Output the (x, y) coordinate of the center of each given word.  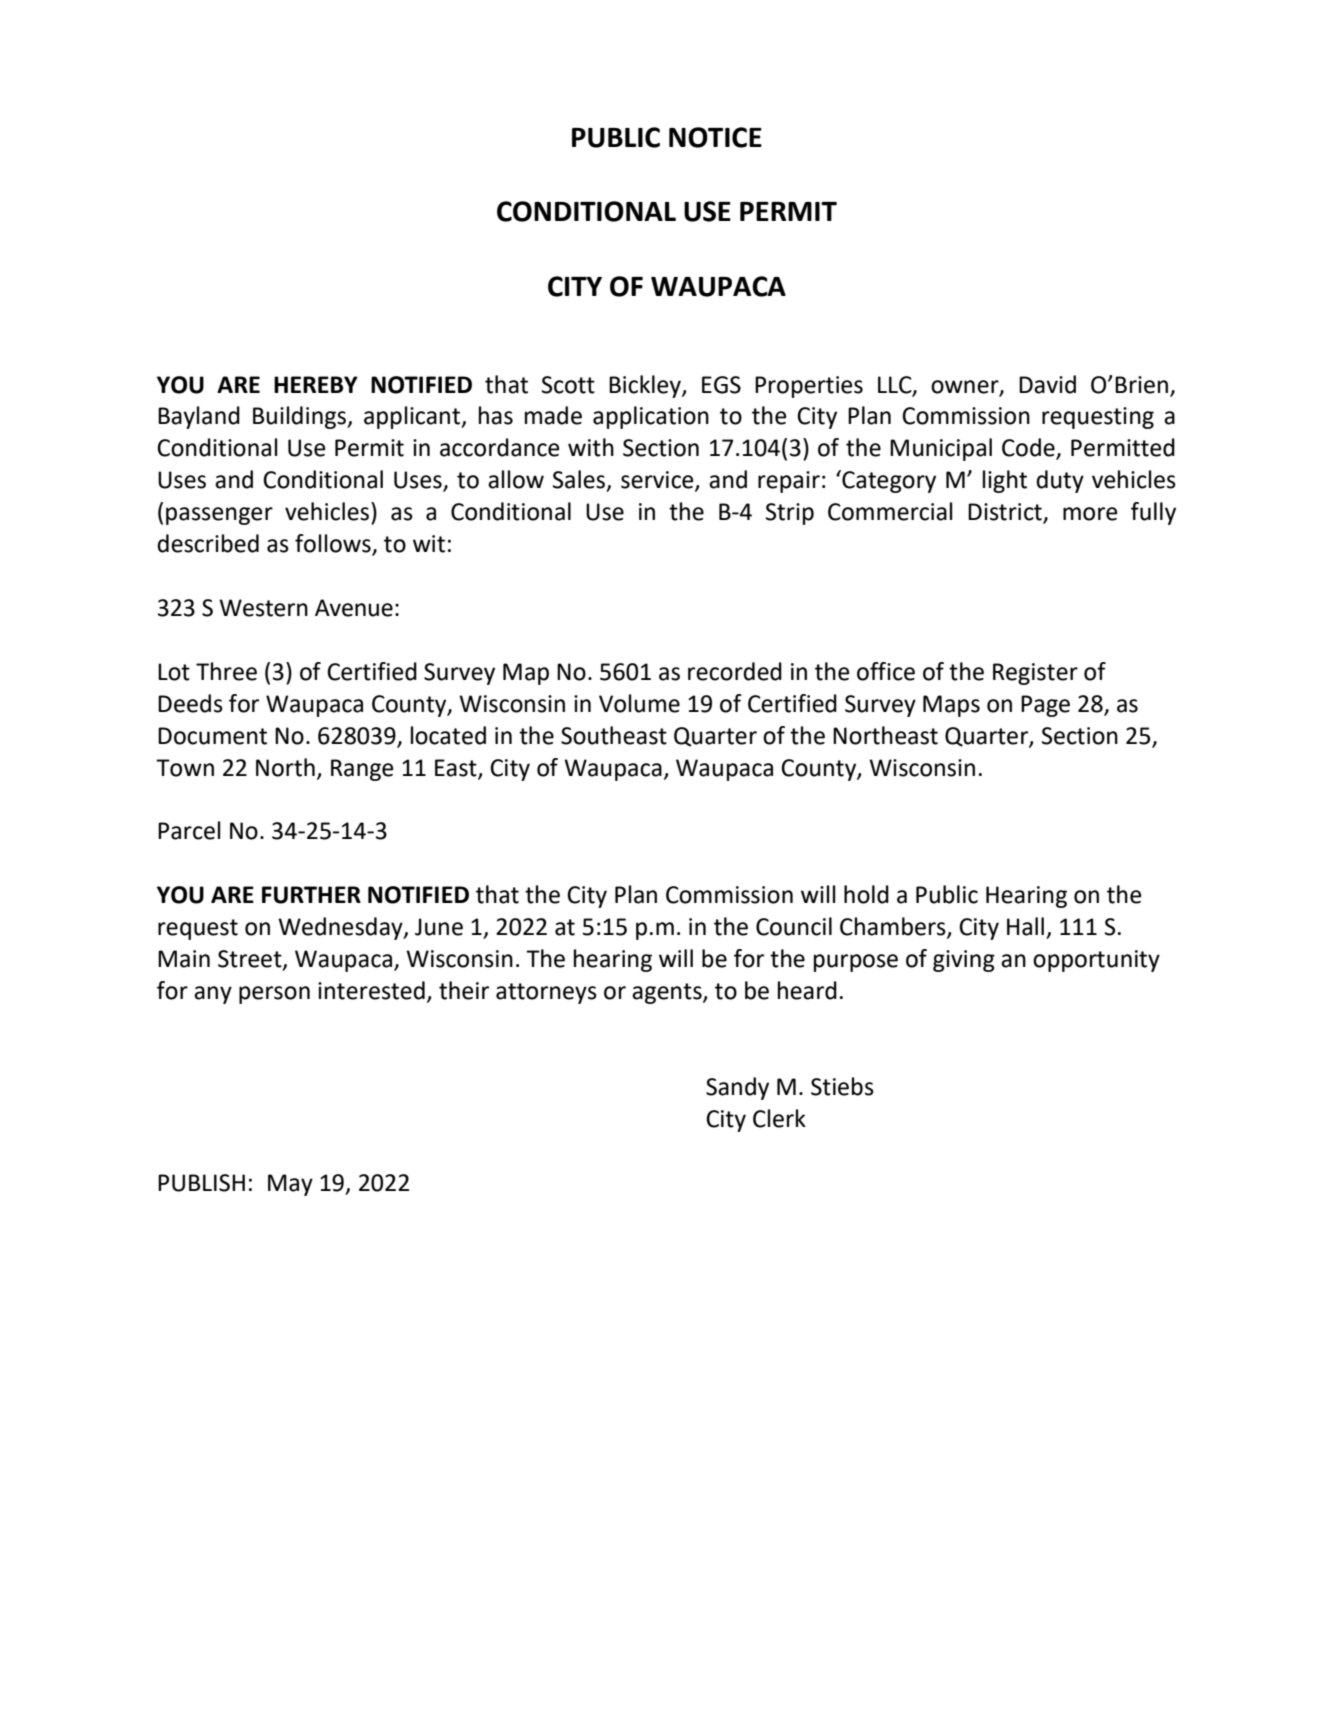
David (1047, 384)
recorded (735, 671)
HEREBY (316, 384)
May (290, 1185)
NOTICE (715, 137)
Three (226, 671)
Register (1035, 674)
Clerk (779, 1118)
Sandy (737, 1088)
